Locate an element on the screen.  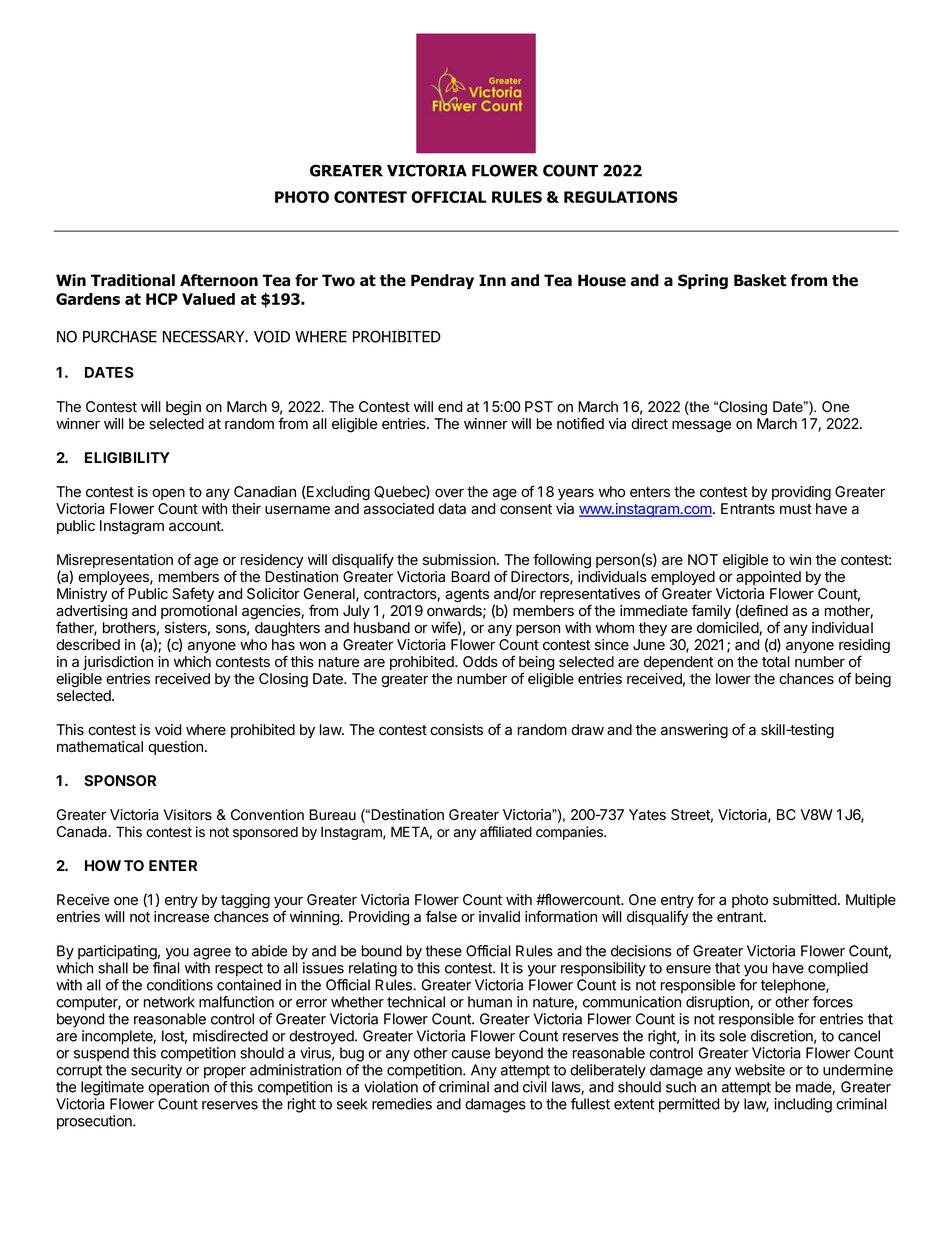
civil is located at coordinates (535, 1087).
